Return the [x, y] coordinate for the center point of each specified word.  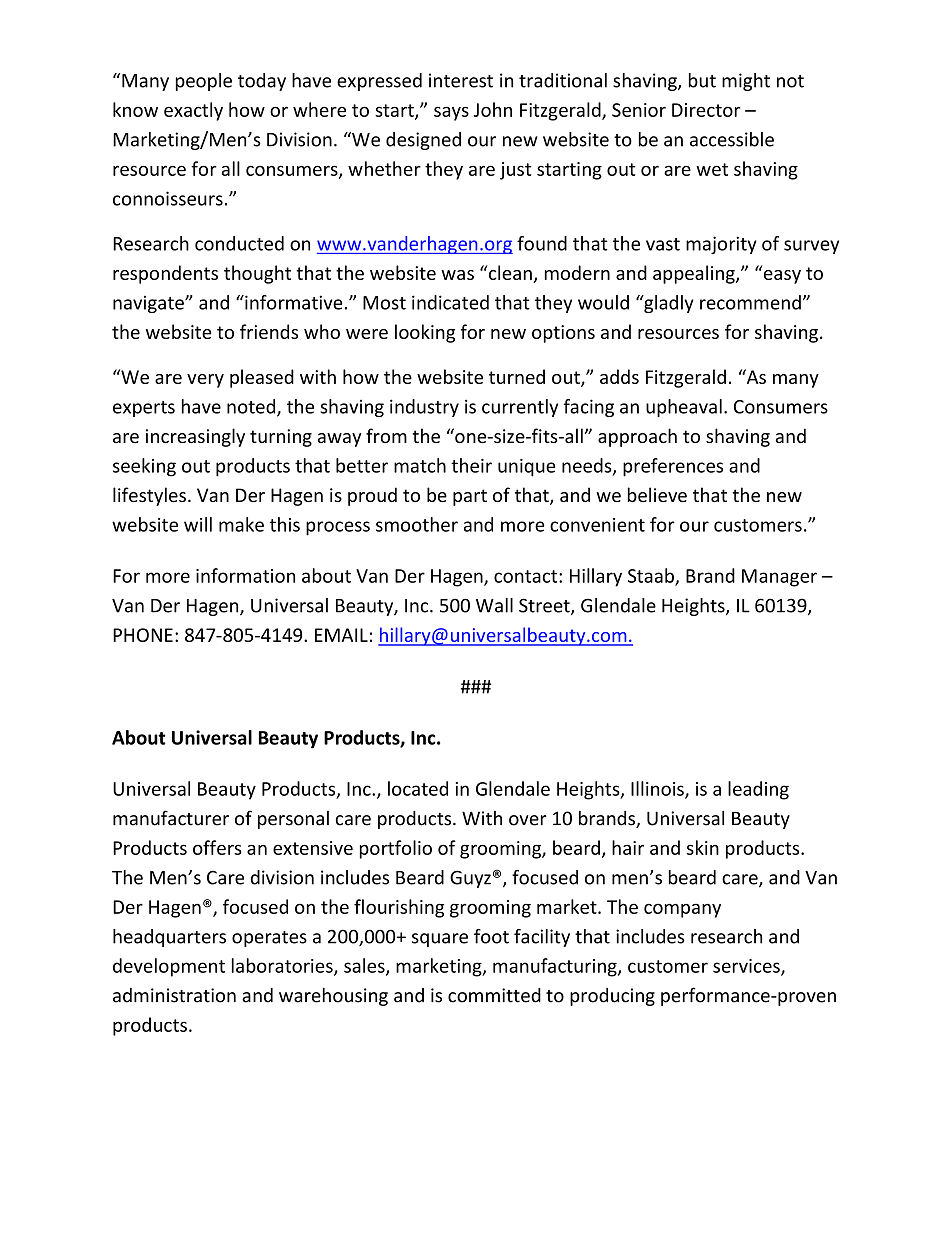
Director [706, 110]
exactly [193, 111]
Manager [779, 578]
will [198, 524]
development [169, 967]
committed [494, 995]
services [747, 967]
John [493, 109]
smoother [417, 524]
